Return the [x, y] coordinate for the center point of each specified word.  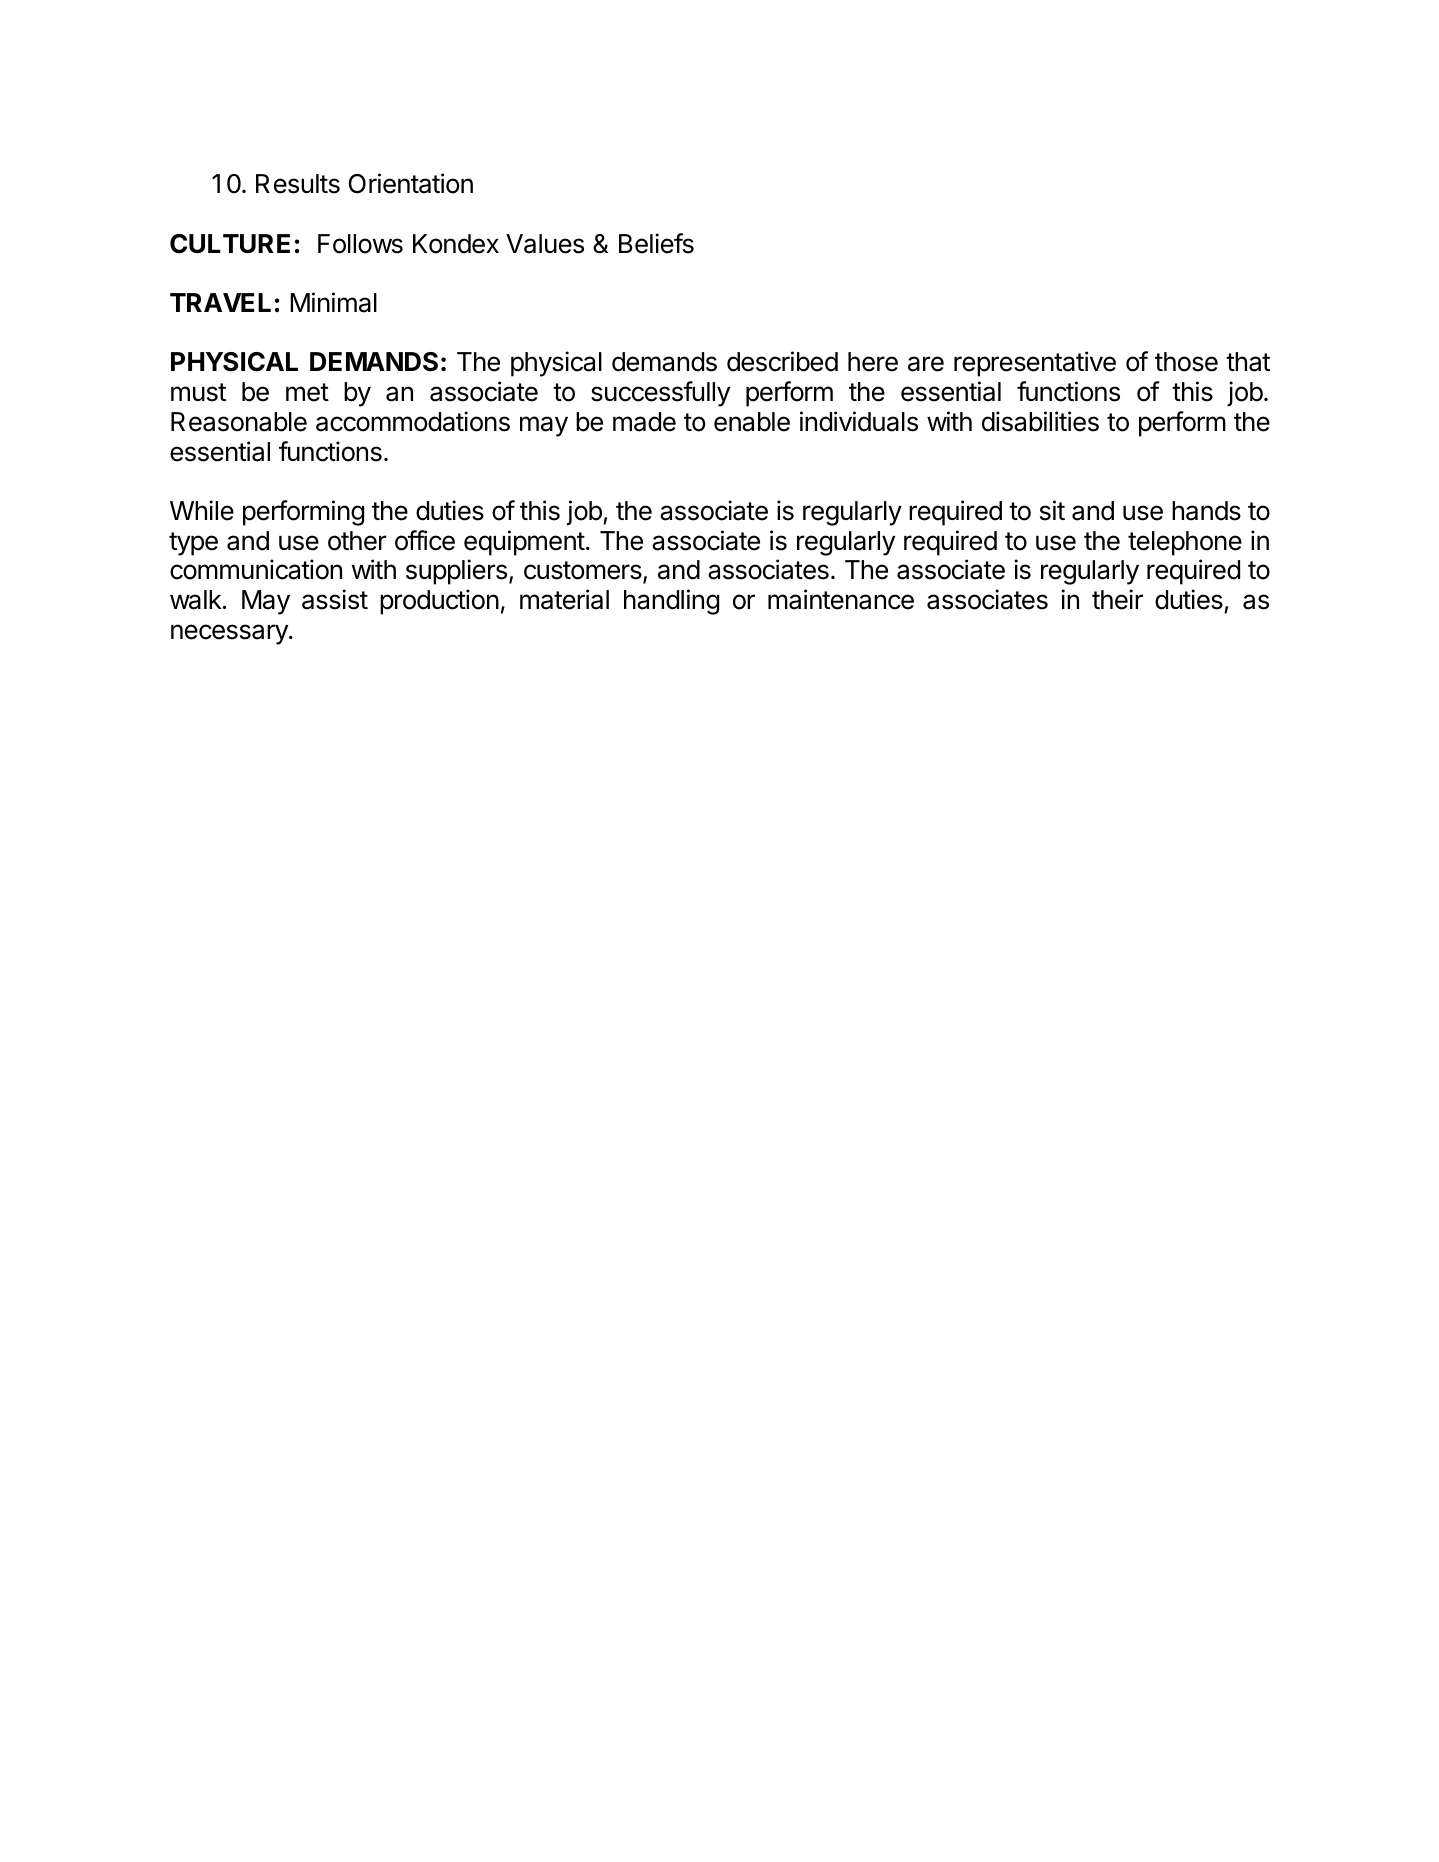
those [1186, 362]
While [202, 510]
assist [335, 599]
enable [752, 422]
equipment [524, 543]
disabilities [1040, 421]
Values [545, 244]
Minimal [333, 302]
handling [671, 602]
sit [1052, 510]
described [782, 361]
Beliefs [656, 243]
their [1117, 599]
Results [298, 184]
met [307, 392]
